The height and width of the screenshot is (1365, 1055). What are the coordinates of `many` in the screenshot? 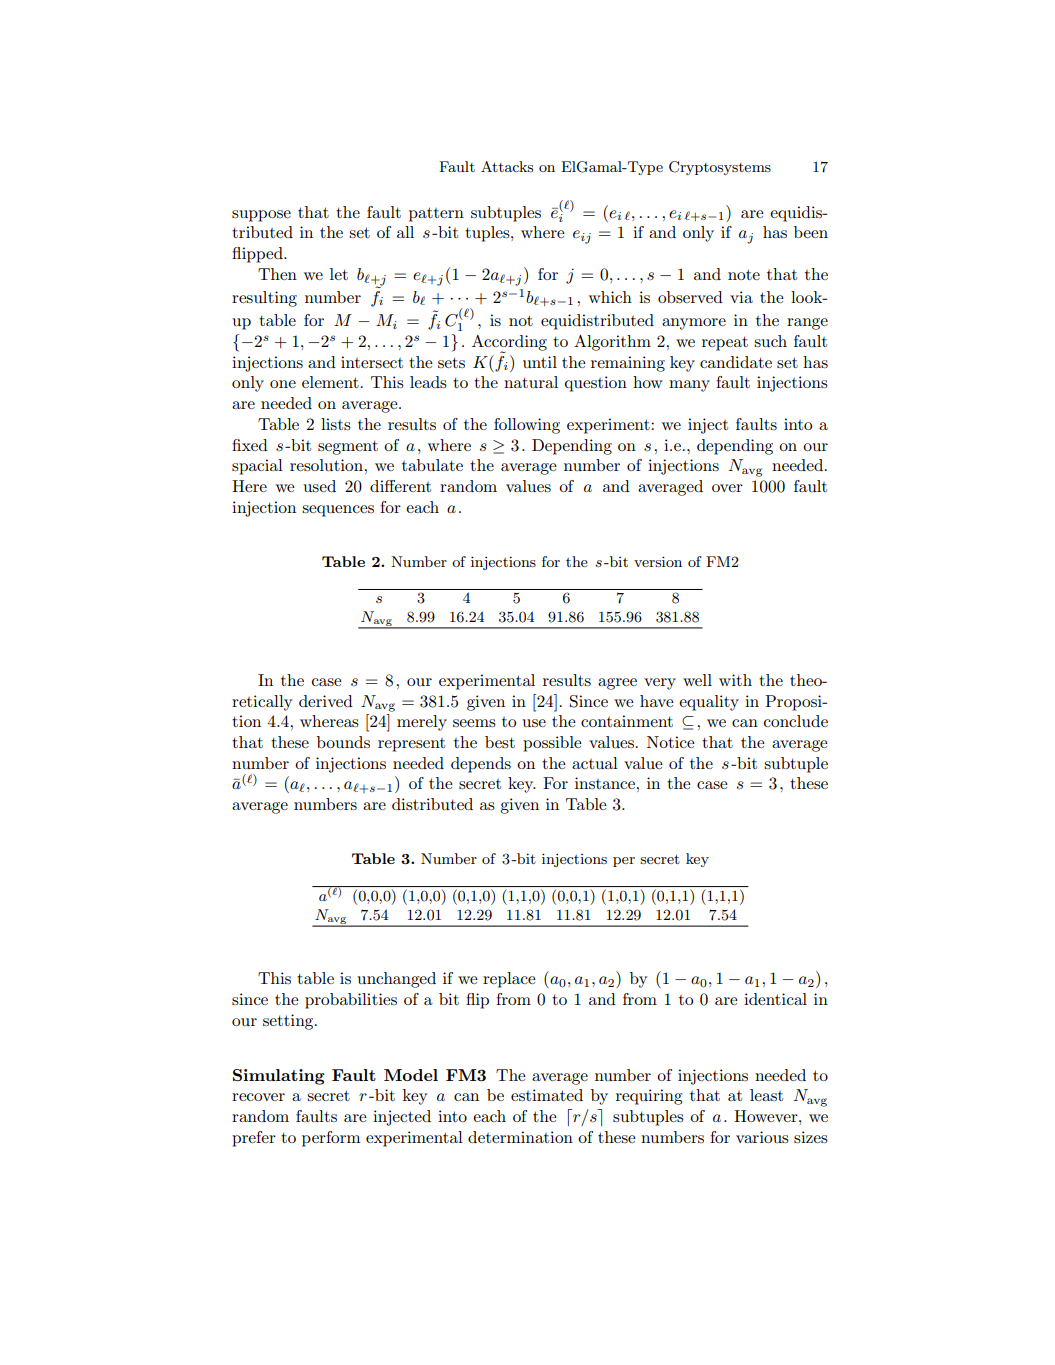 It's located at (689, 386).
